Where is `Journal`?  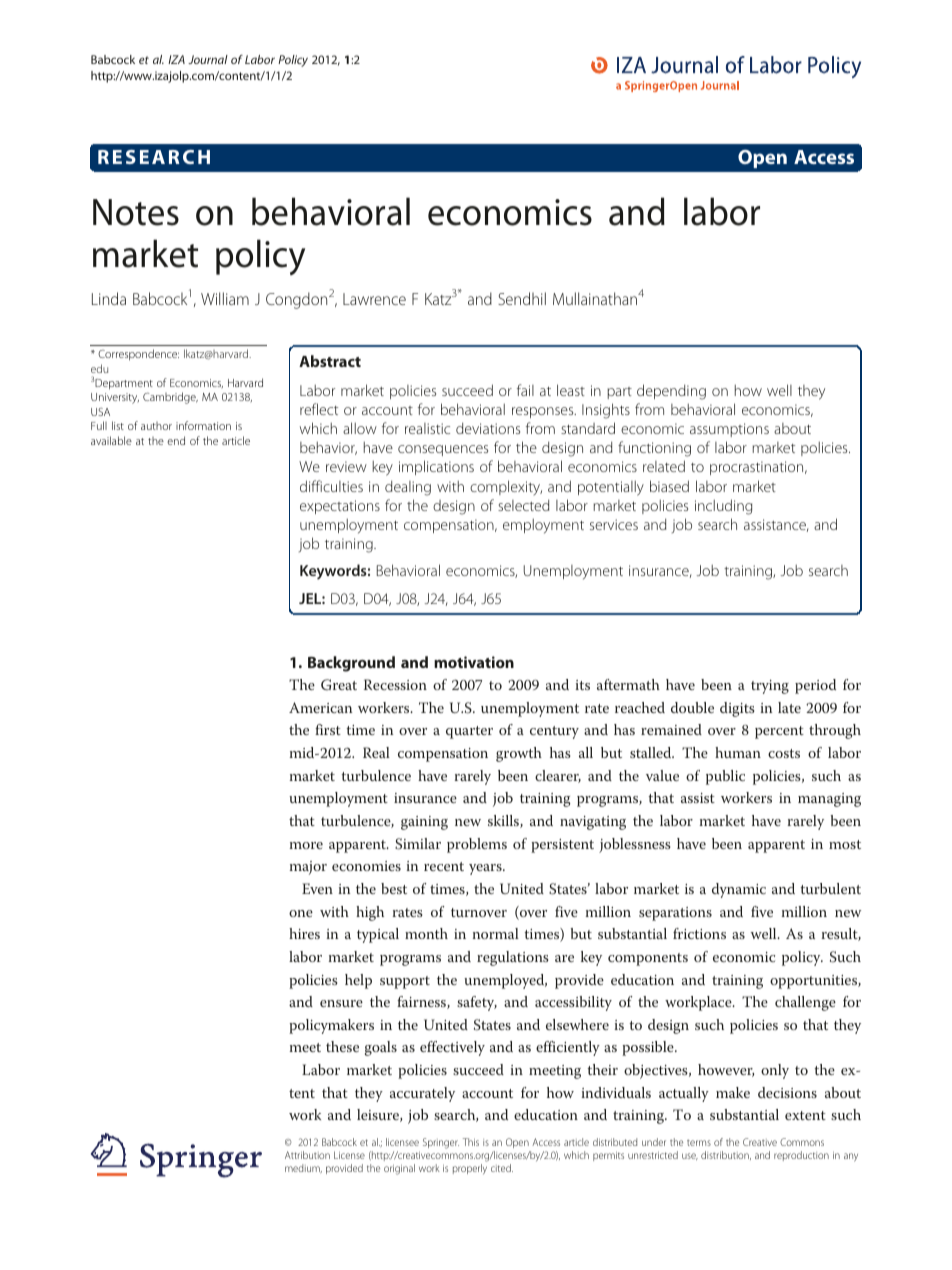
Journal is located at coordinates (208, 59).
